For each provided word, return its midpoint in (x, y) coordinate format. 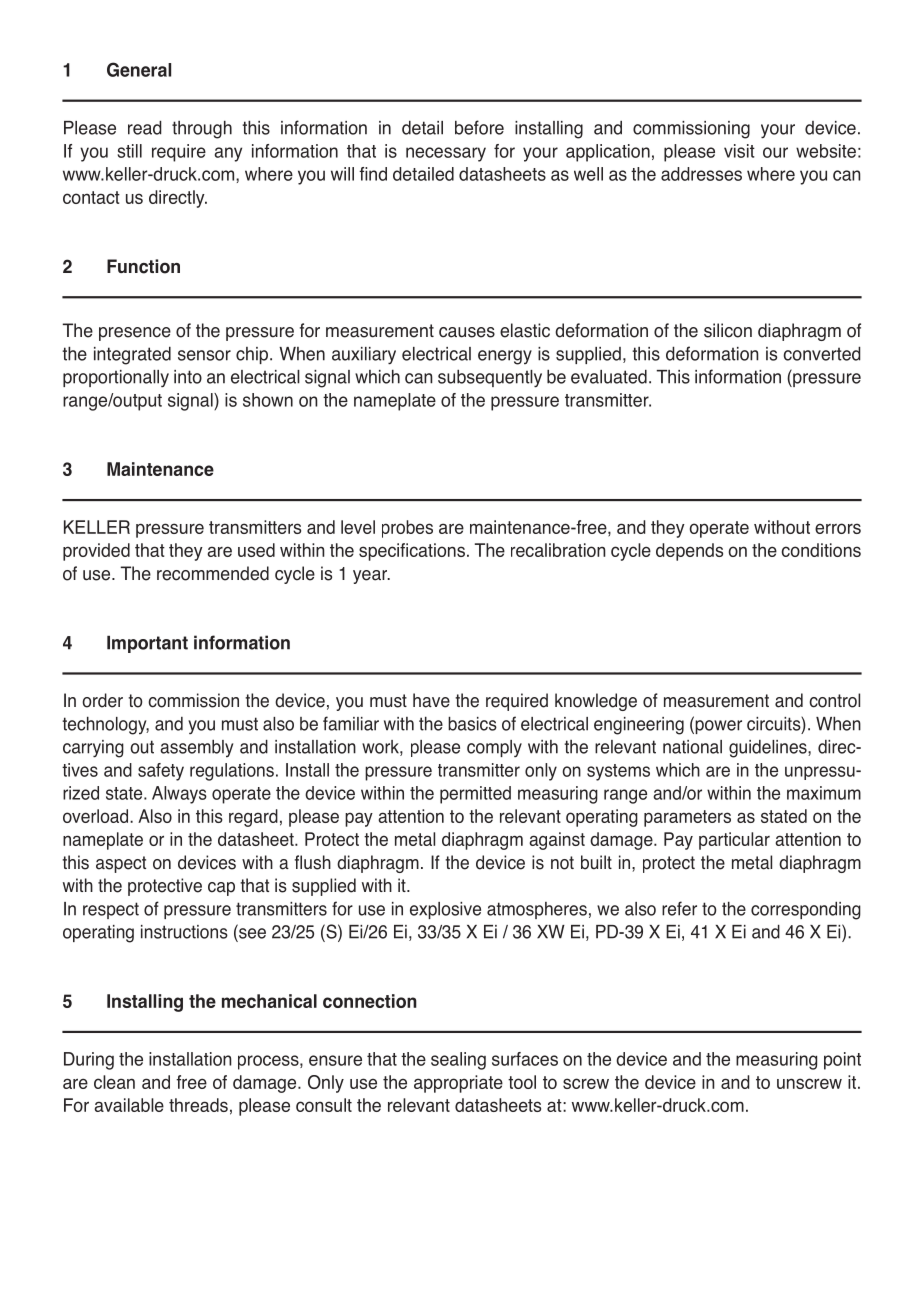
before (479, 127)
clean (114, 1082)
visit (739, 151)
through (202, 129)
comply (494, 748)
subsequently (490, 378)
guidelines (769, 749)
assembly (196, 749)
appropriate (458, 1084)
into (188, 377)
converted (822, 353)
